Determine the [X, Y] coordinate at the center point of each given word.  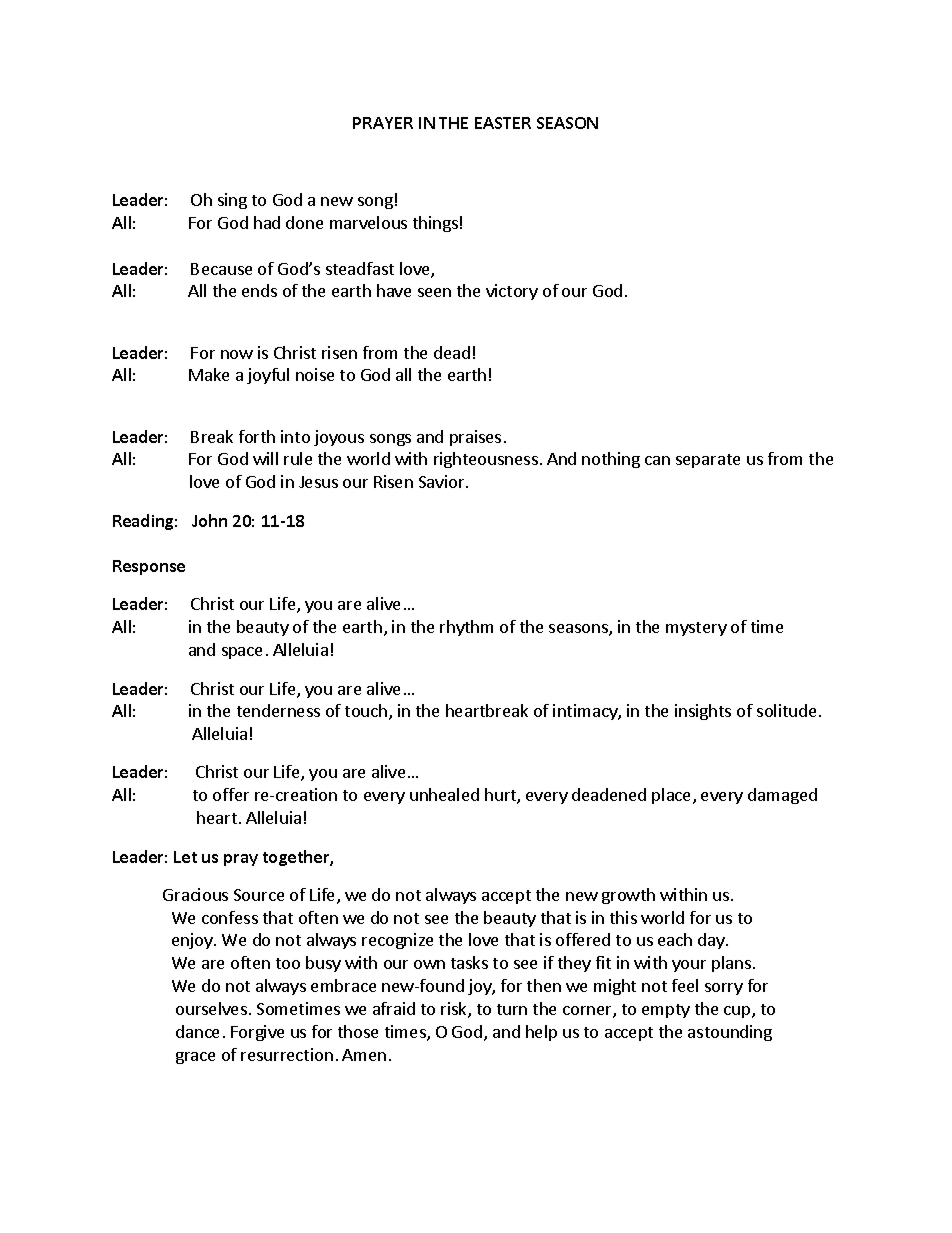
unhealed [444, 794]
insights [703, 712]
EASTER [503, 123]
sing [232, 201]
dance [197, 1031]
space [242, 653]
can [657, 460]
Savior [443, 481]
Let [185, 857]
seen [434, 292]
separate [708, 461]
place [673, 796]
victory [512, 292]
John [209, 520]
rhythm [466, 628]
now [237, 354]
